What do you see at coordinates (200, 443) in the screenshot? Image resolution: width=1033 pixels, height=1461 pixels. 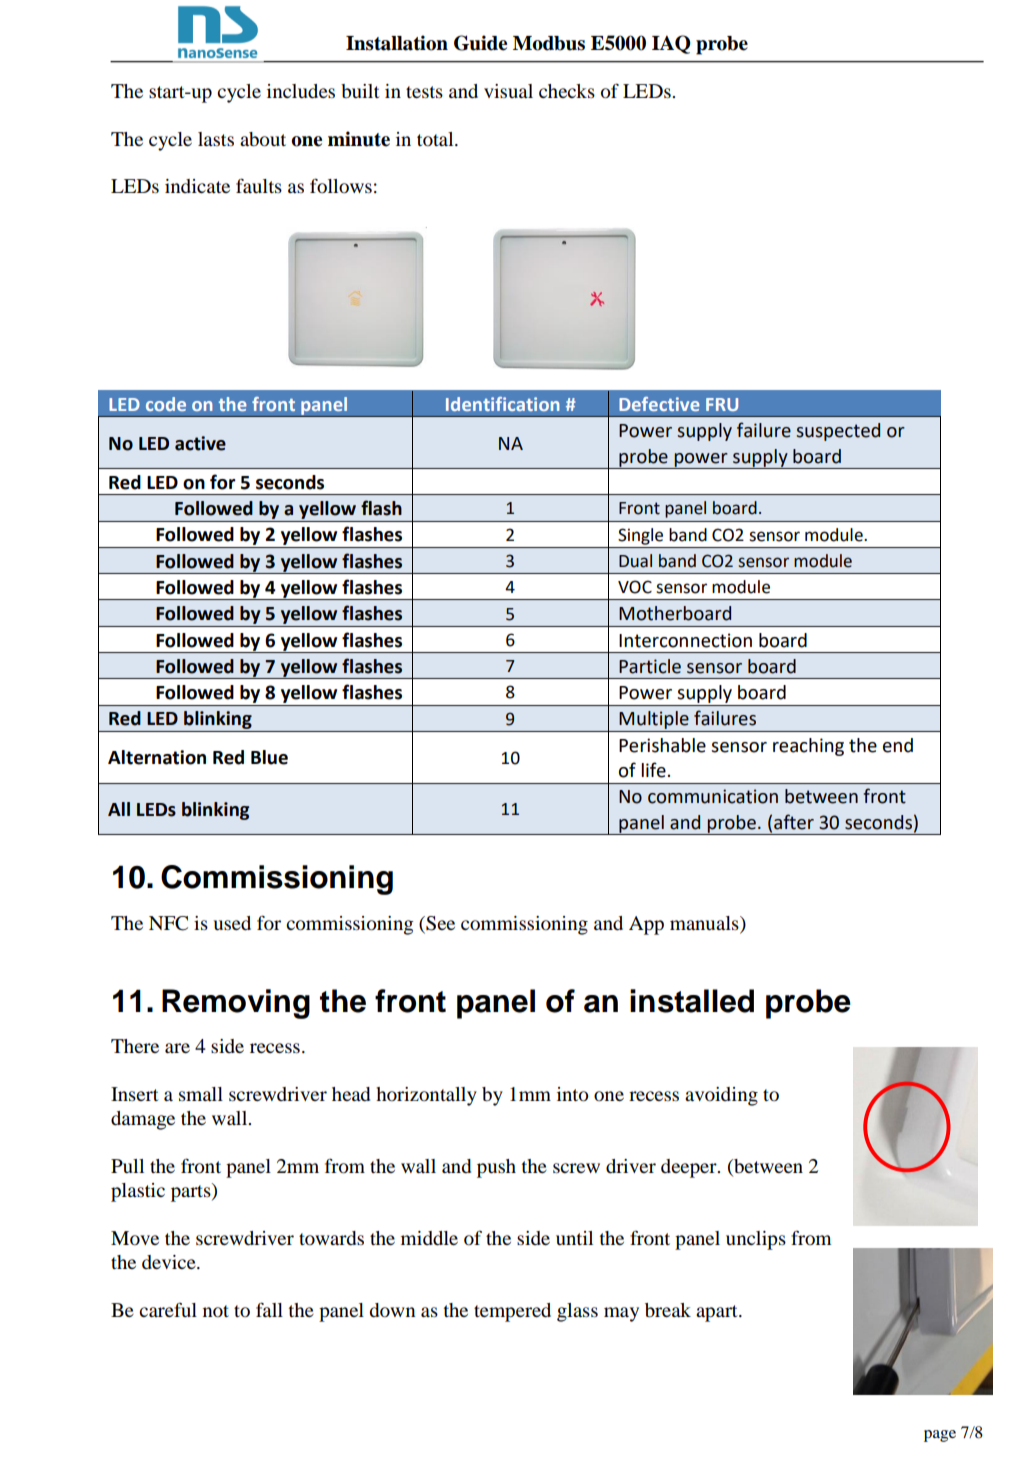 I see `active` at bounding box center [200, 443].
